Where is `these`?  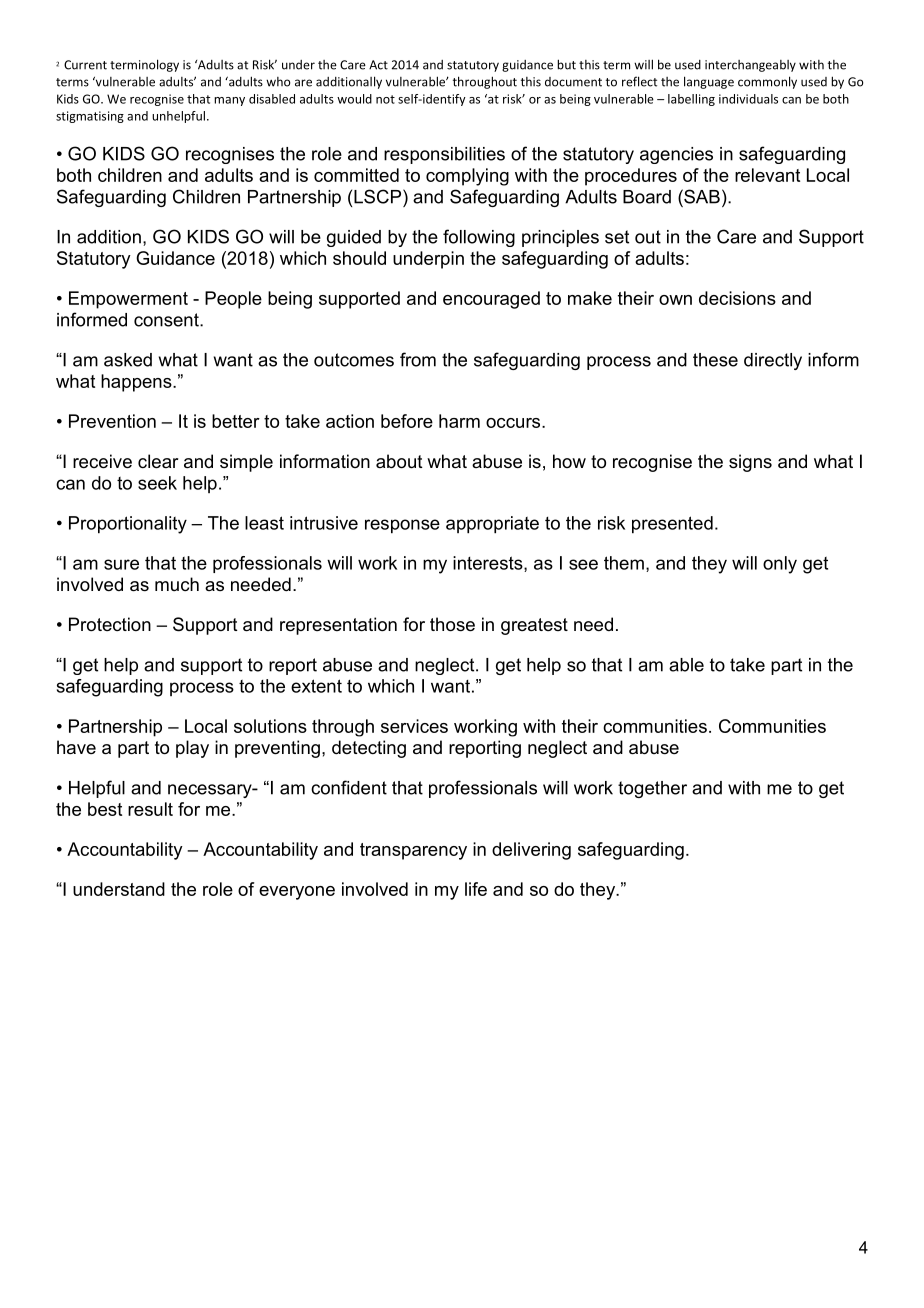
these is located at coordinates (715, 360).
